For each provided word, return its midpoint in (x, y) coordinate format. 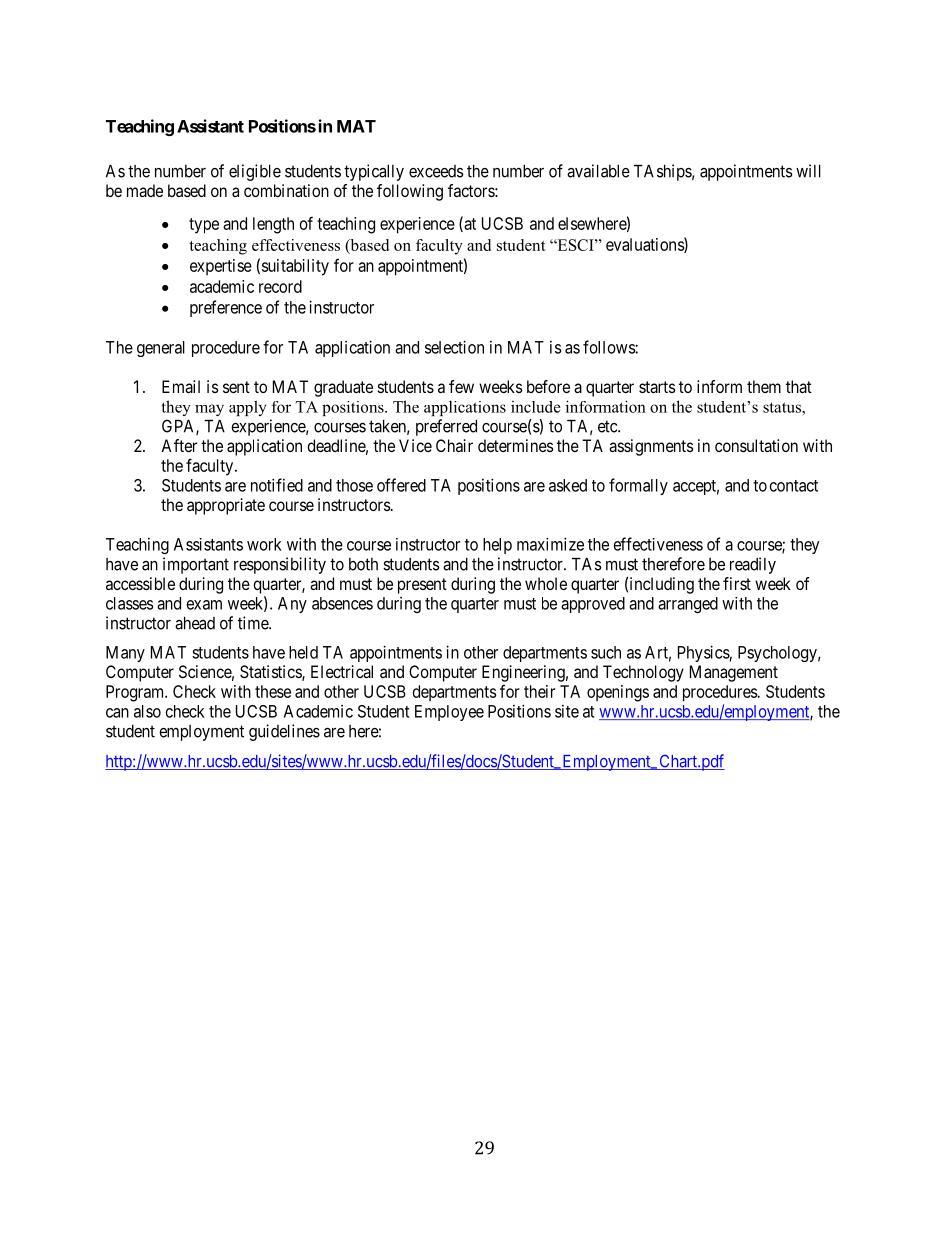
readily (753, 565)
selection (454, 347)
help (497, 546)
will (808, 171)
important (196, 565)
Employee (449, 713)
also (147, 711)
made (145, 190)
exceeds (436, 171)
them (764, 386)
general (161, 349)
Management (734, 673)
